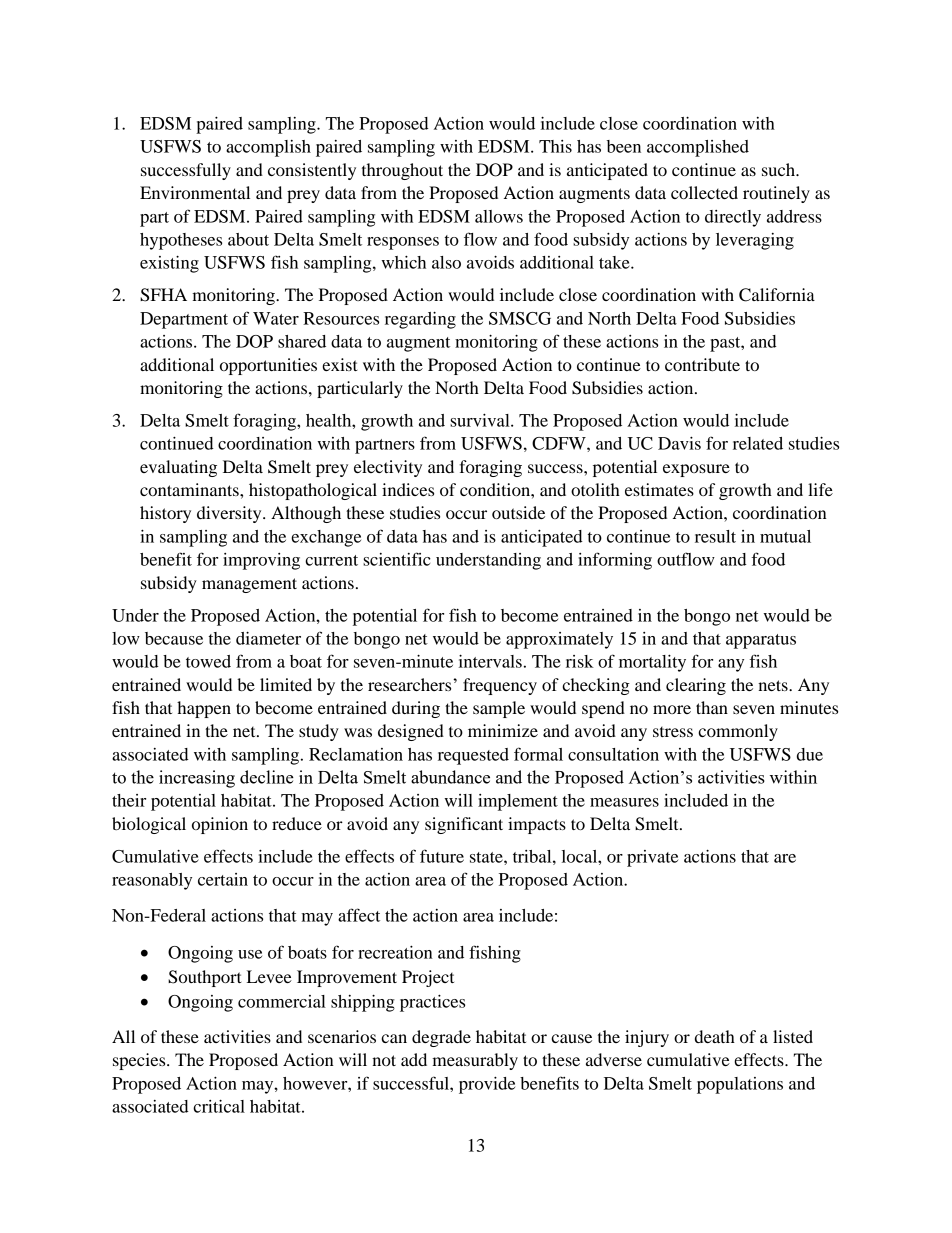 The image size is (952, 1233). What do you see at coordinates (490, 661) in the document?
I see `intervals` at bounding box center [490, 661].
